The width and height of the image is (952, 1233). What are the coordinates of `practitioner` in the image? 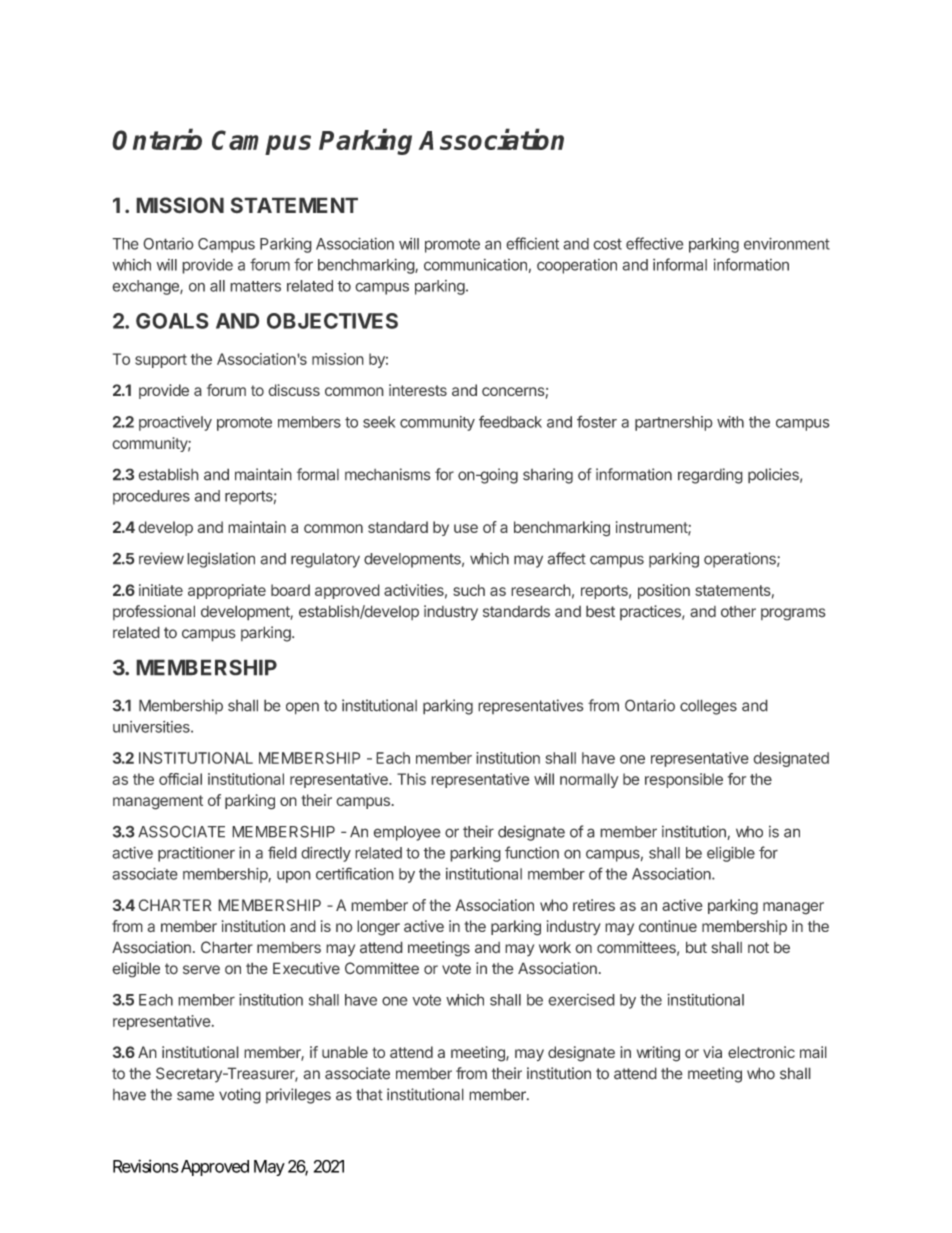 It's located at (196, 854).
